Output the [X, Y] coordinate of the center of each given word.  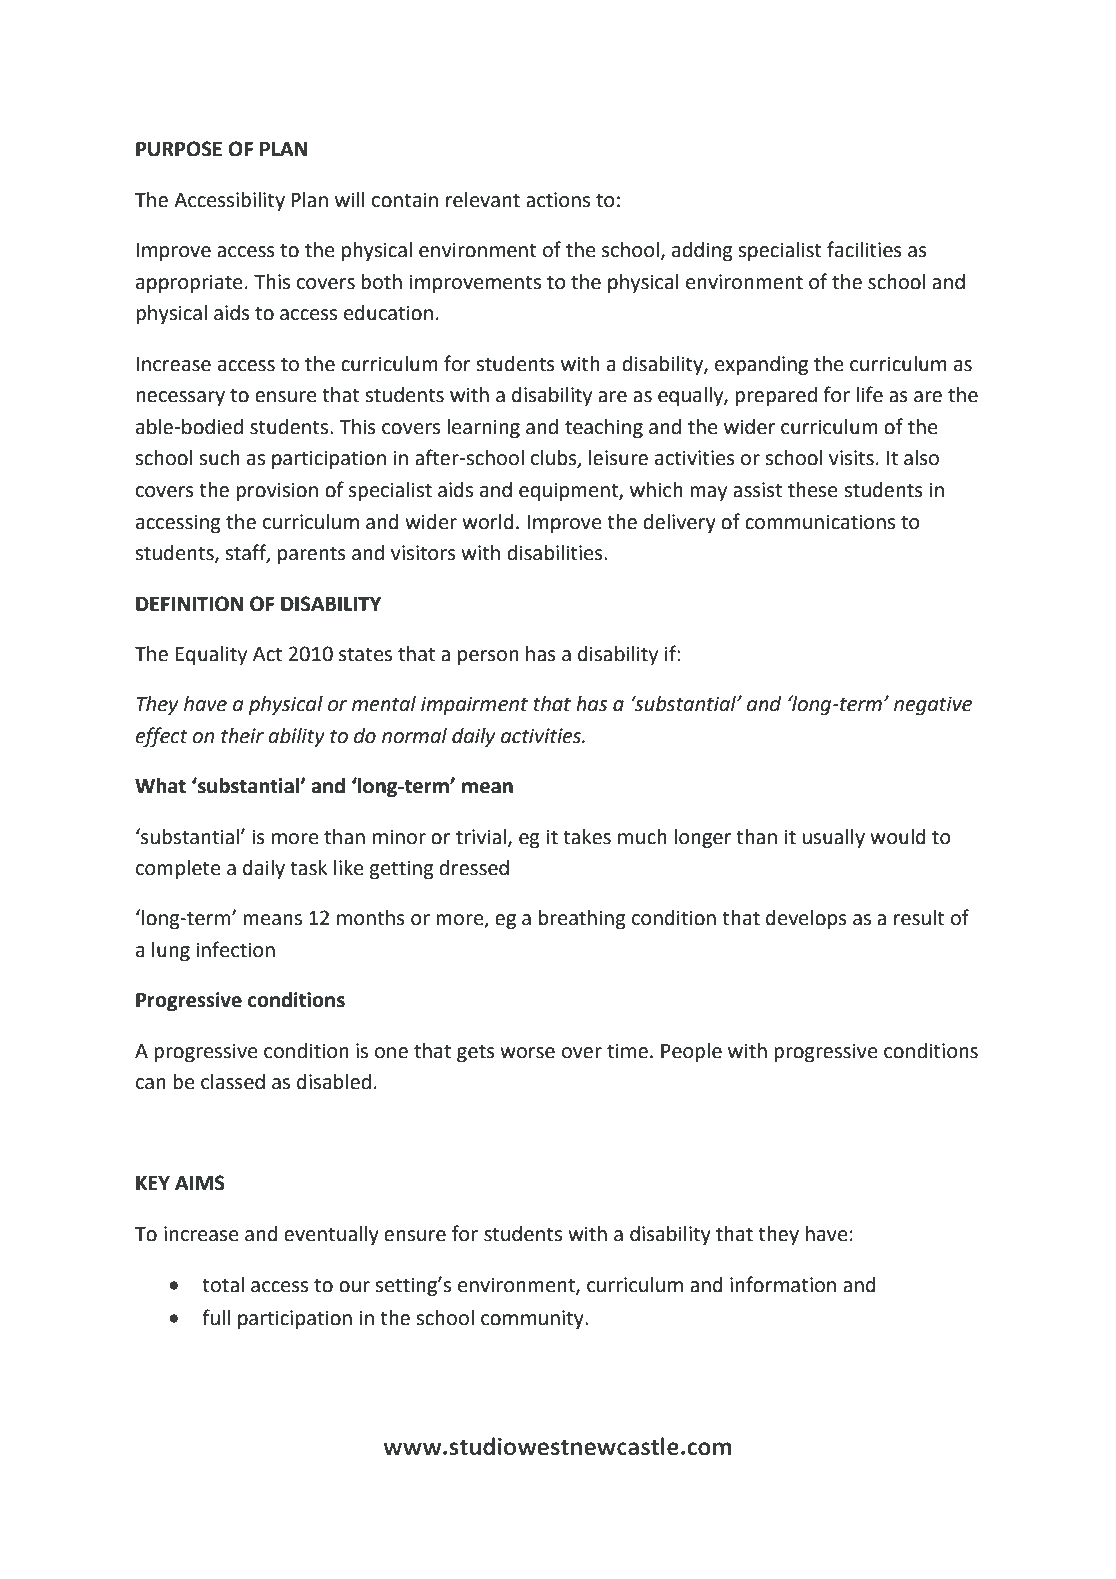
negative [933, 706]
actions [558, 200]
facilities [864, 249]
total [223, 1285]
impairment [474, 706]
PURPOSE [179, 149]
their [242, 736]
